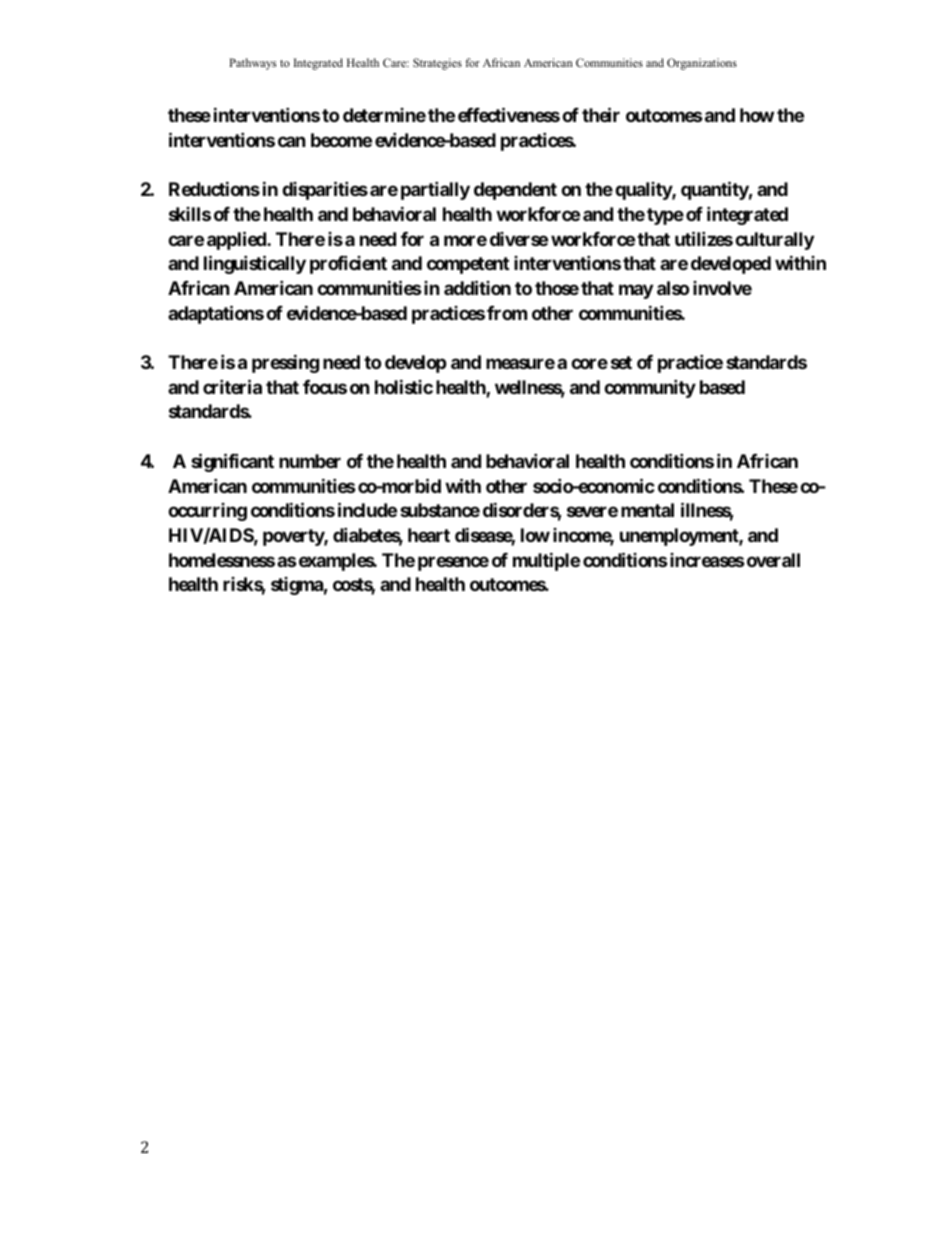 Image resolution: width=952 pixels, height=1233 pixels. What do you see at coordinates (665, 216) in the screenshot?
I see `type` at bounding box center [665, 216].
